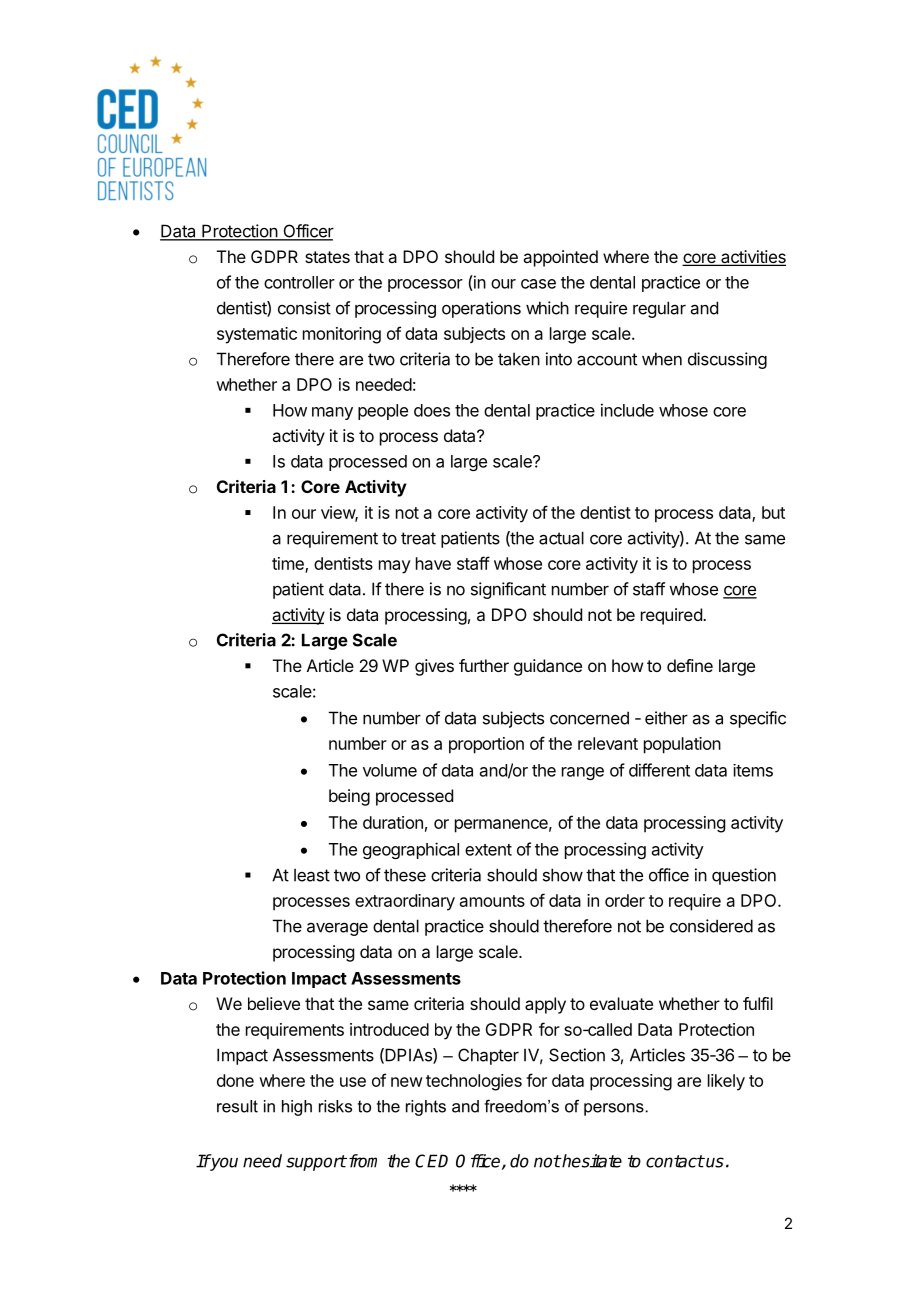 This screenshot has width=924, height=1309. What do you see at coordinates (752, 258) in the screenshot?
I see `activities` at bounding box center [752, 258].
